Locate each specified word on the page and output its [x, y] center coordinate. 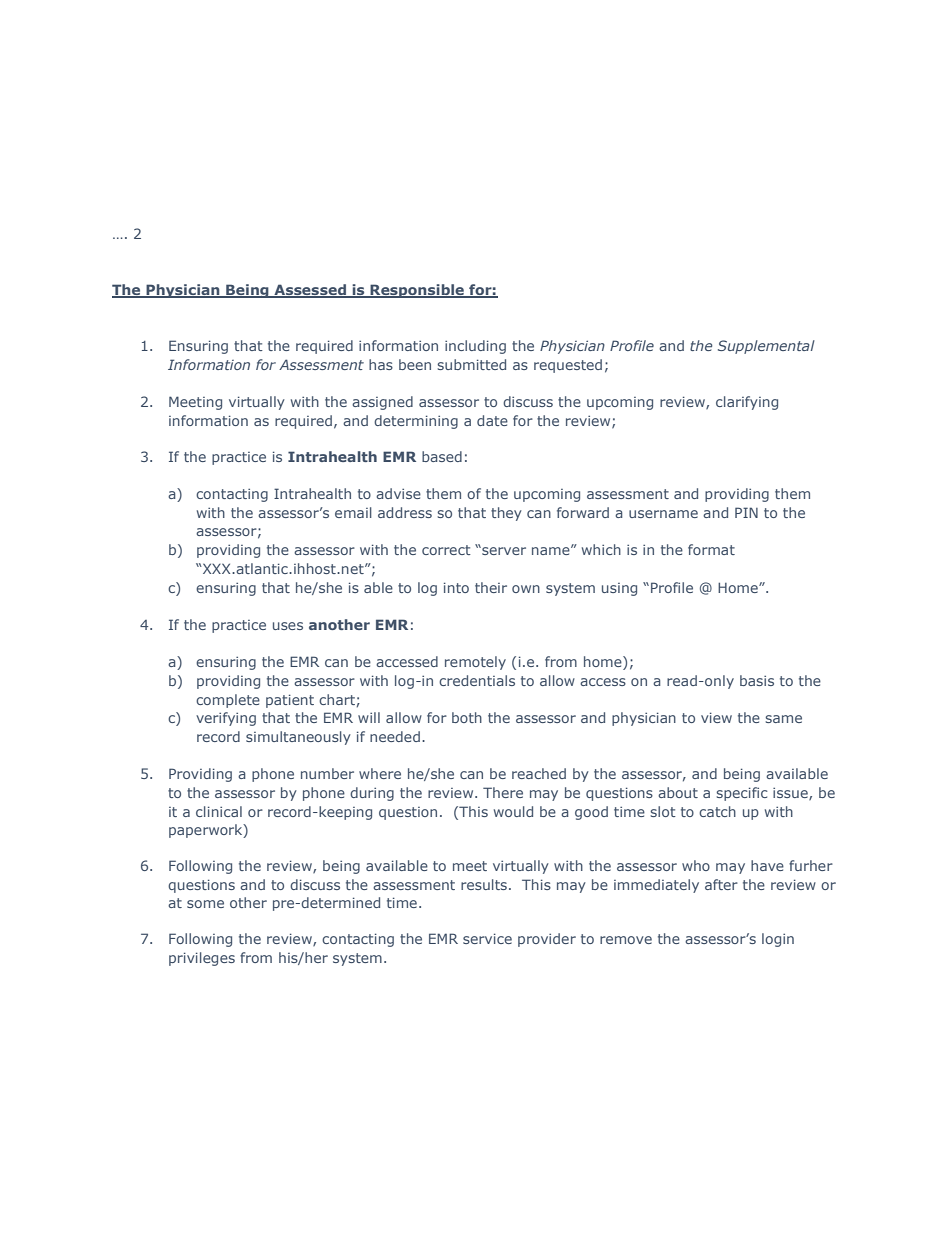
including [475, 347]
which [601, 549]
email [353, 512]
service [487, 938]
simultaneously [298, 738]
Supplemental [766, 347]
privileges [202, 959]
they [506, 514]
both [467, 717]
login [778, 940]
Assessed [310, 291]
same [783, 719]
